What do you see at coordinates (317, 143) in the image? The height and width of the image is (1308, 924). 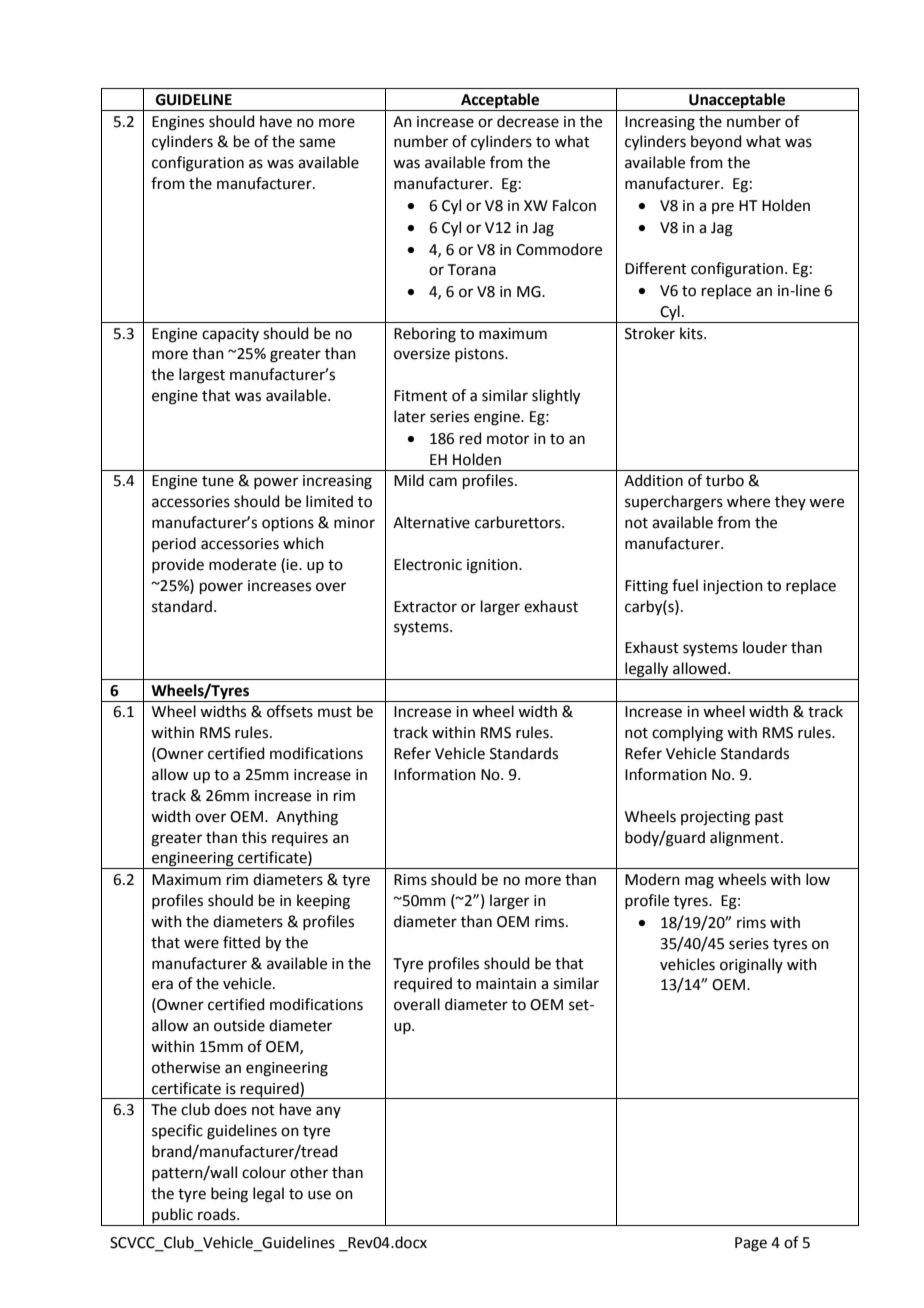 I see `same` at bounding box center [317, 143].
